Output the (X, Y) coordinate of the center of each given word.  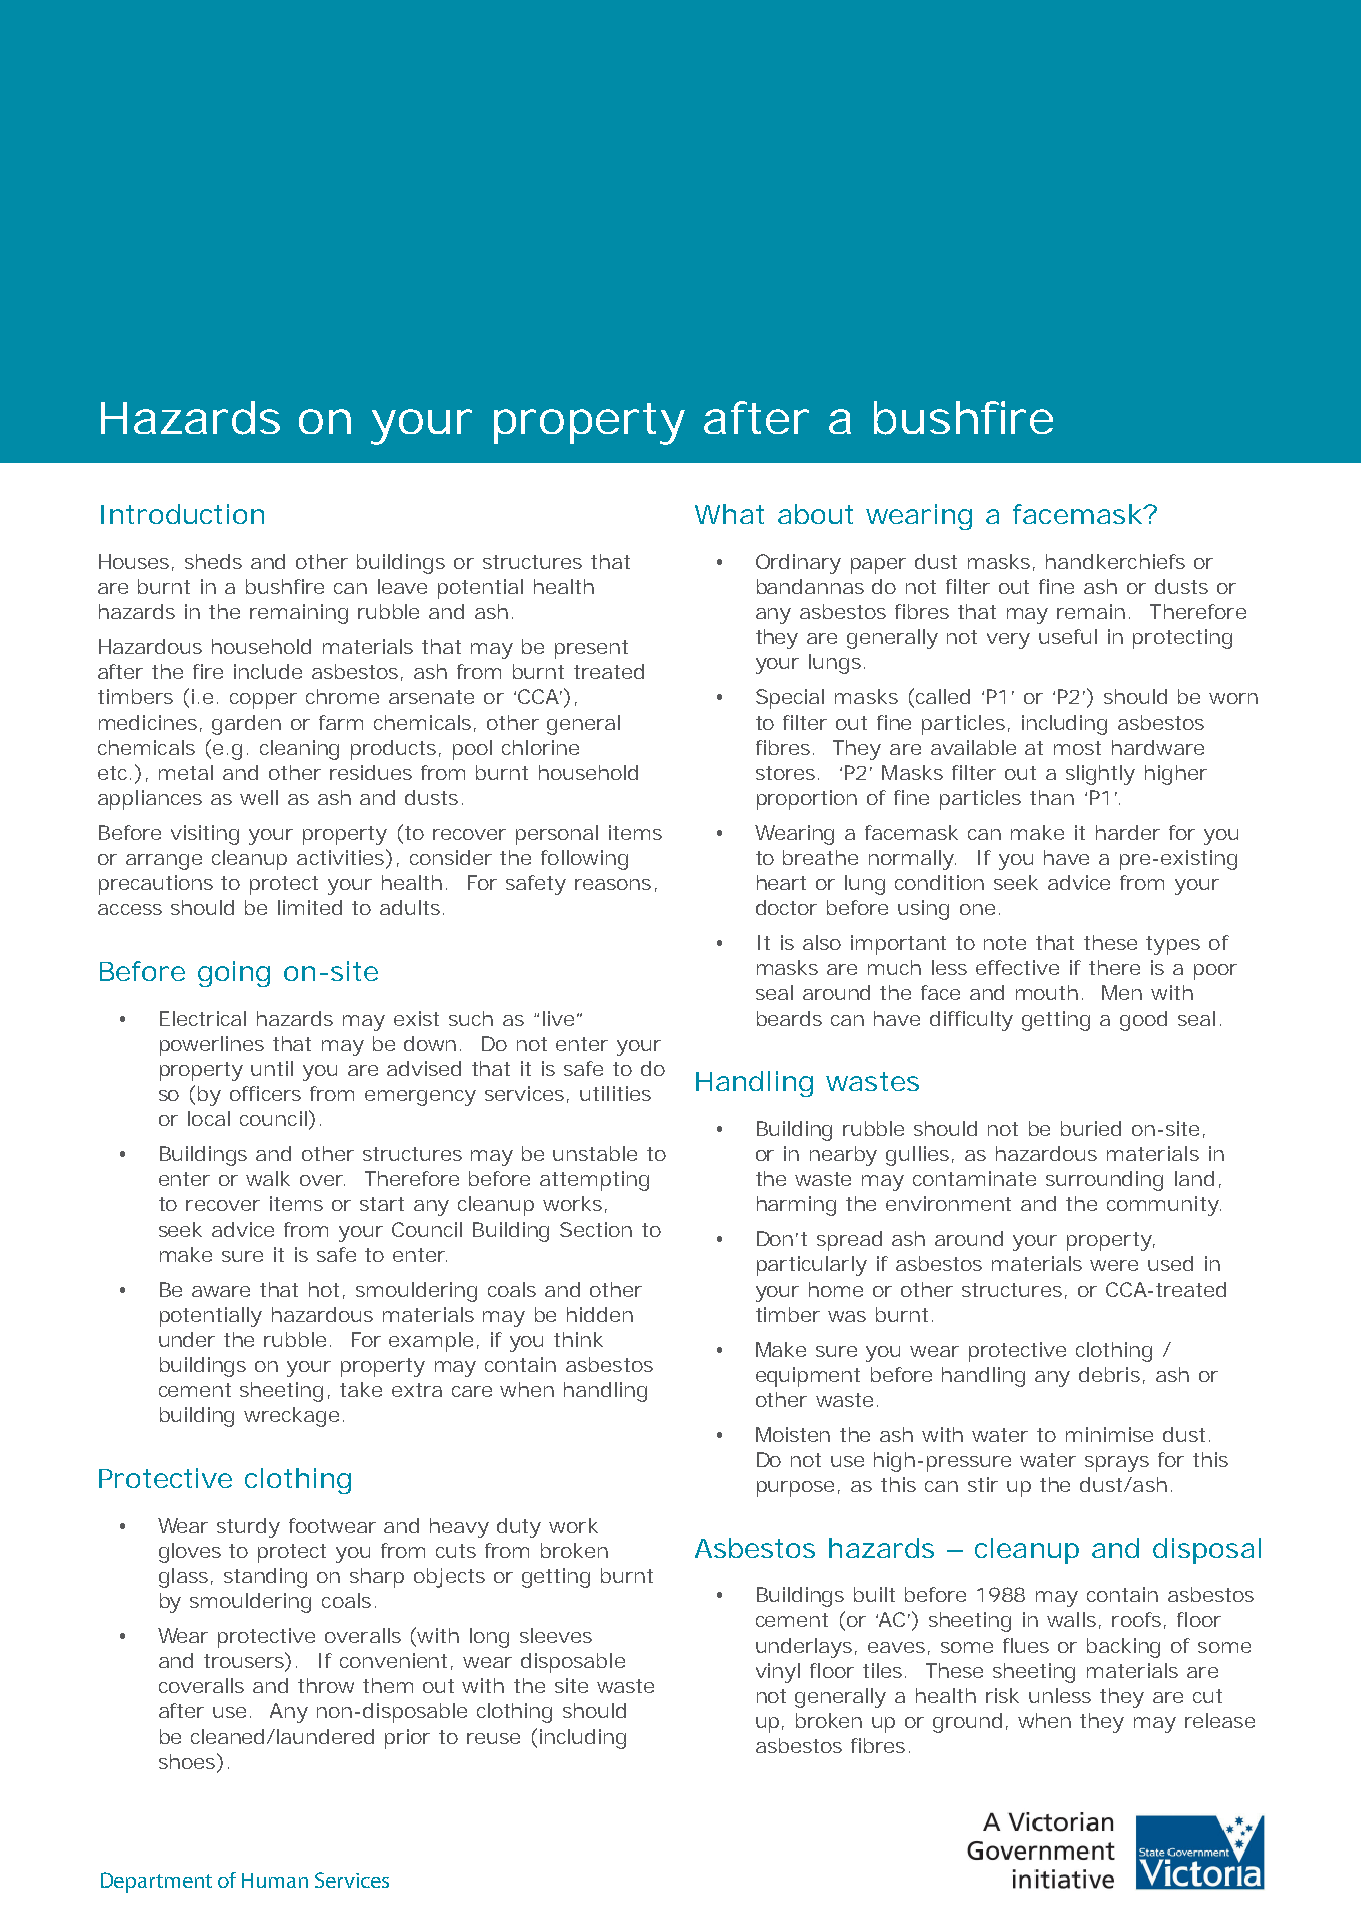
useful (1068, 636)
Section (596, 1229)
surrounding (1104, 1181)
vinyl (778, 1673)
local (209, 1118)
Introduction (182, 514)
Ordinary (798, 564)
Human (275, 1880)
